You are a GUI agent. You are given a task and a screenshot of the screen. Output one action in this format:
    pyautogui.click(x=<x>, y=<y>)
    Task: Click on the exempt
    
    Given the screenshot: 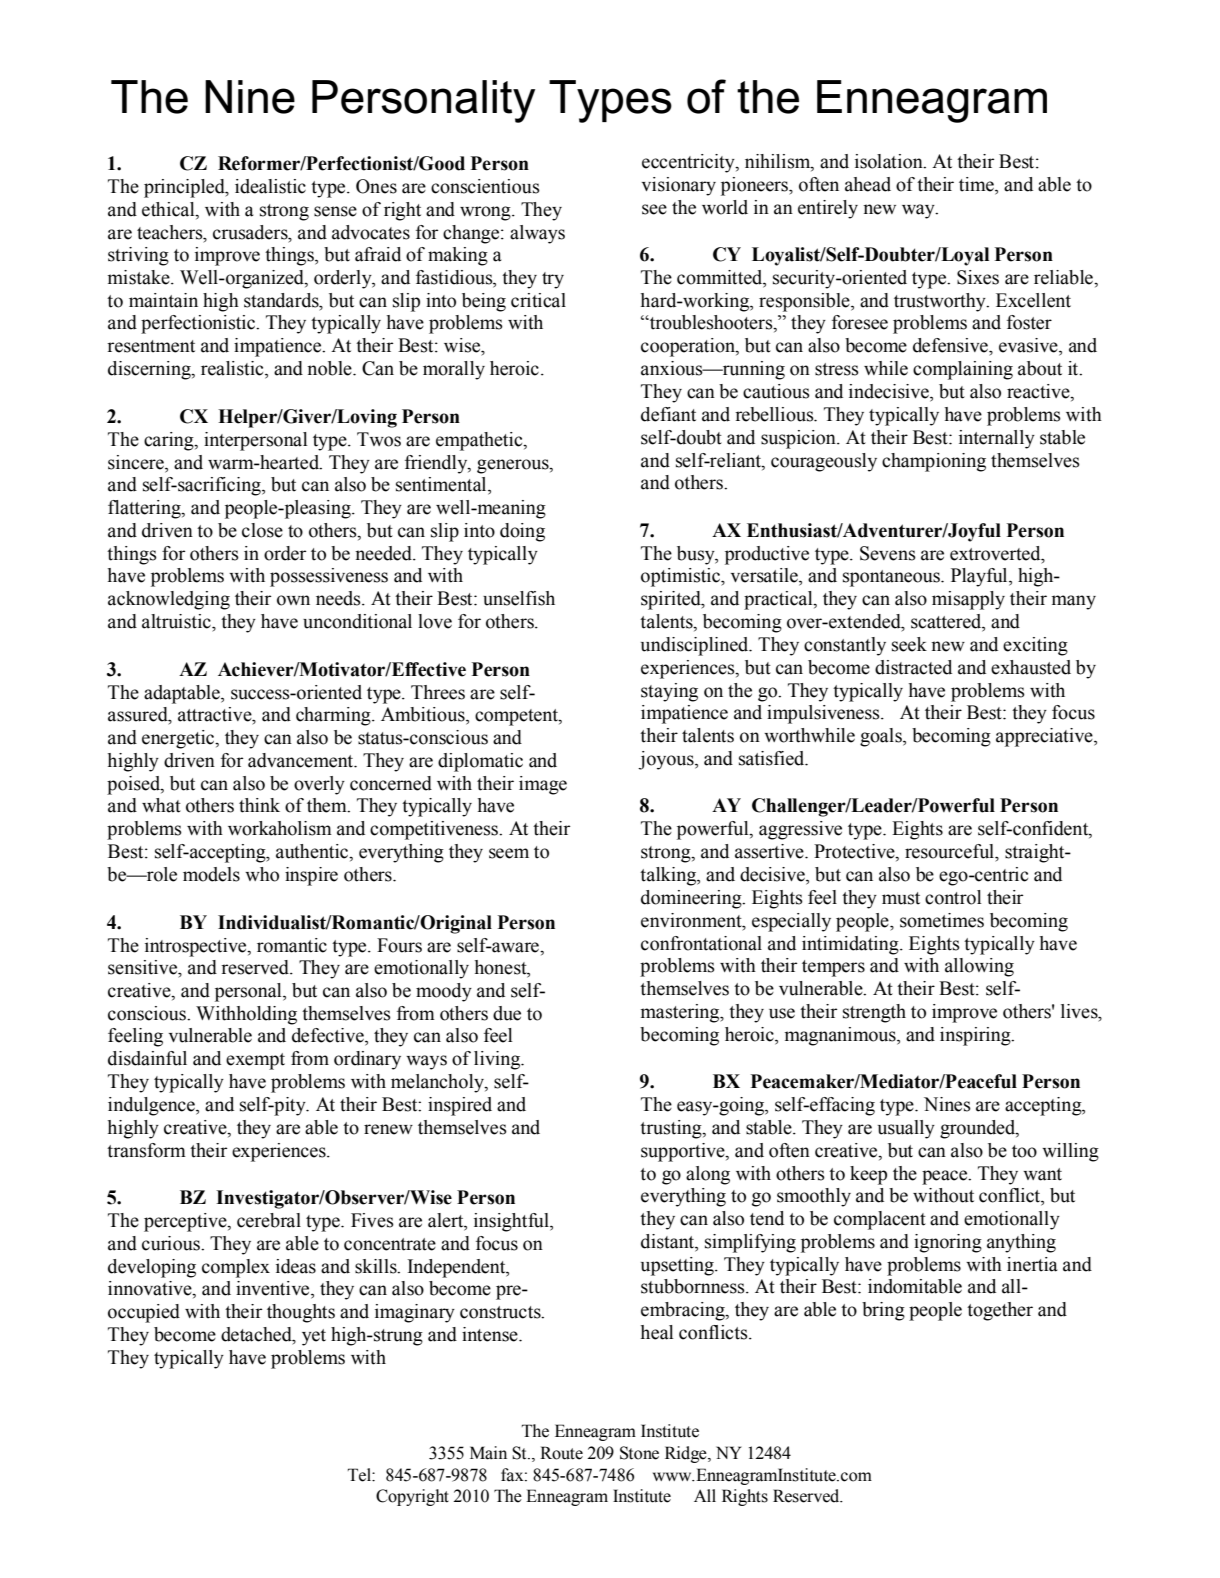 What is the action you would take?
    pyautogui.click(x=255, y=1061)
